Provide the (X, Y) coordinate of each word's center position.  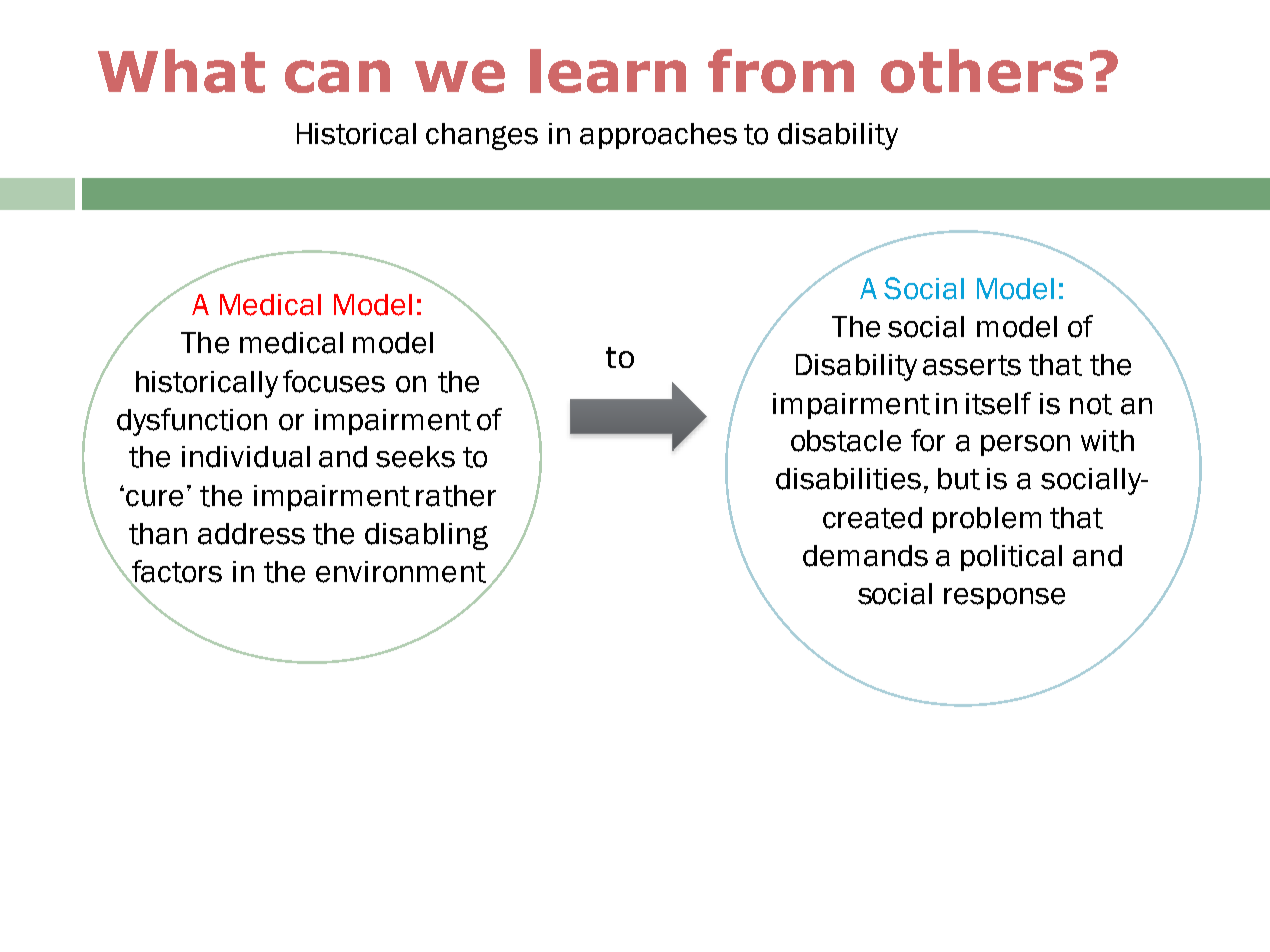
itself (998, 403)
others (982, 71)
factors (175, 572)
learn (608, 71)
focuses (334, 381)
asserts (972, 365)
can (337, 76)
